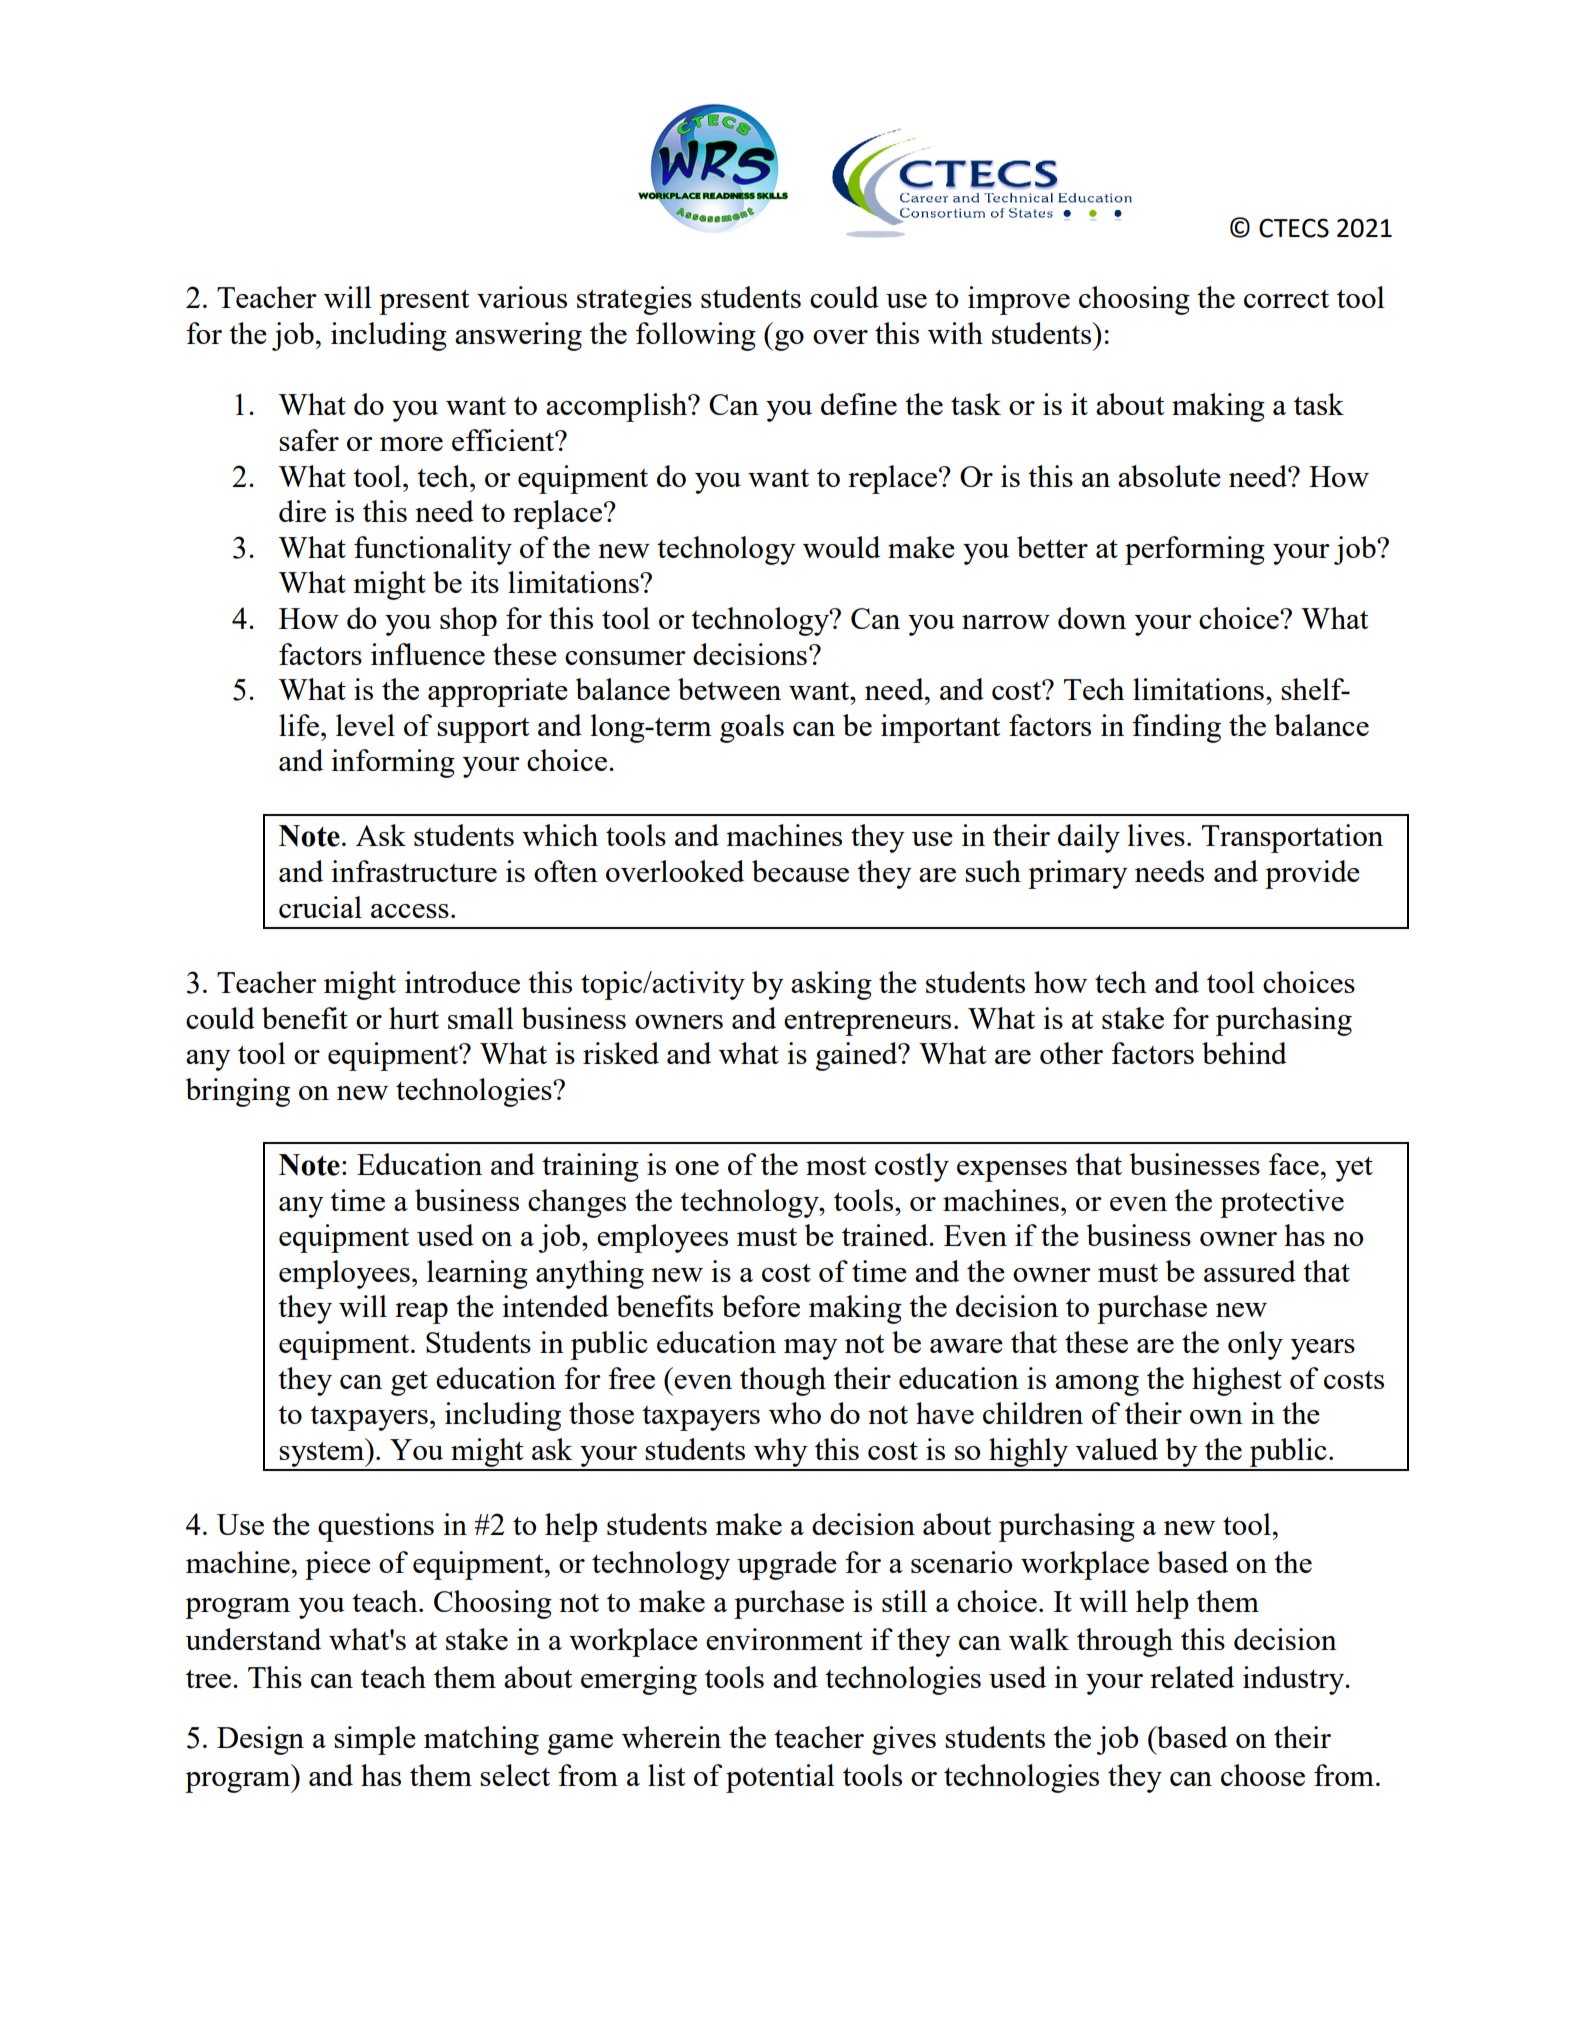 The image size is (1579, 2044). I want to click on potential, so click(780, 1778).
